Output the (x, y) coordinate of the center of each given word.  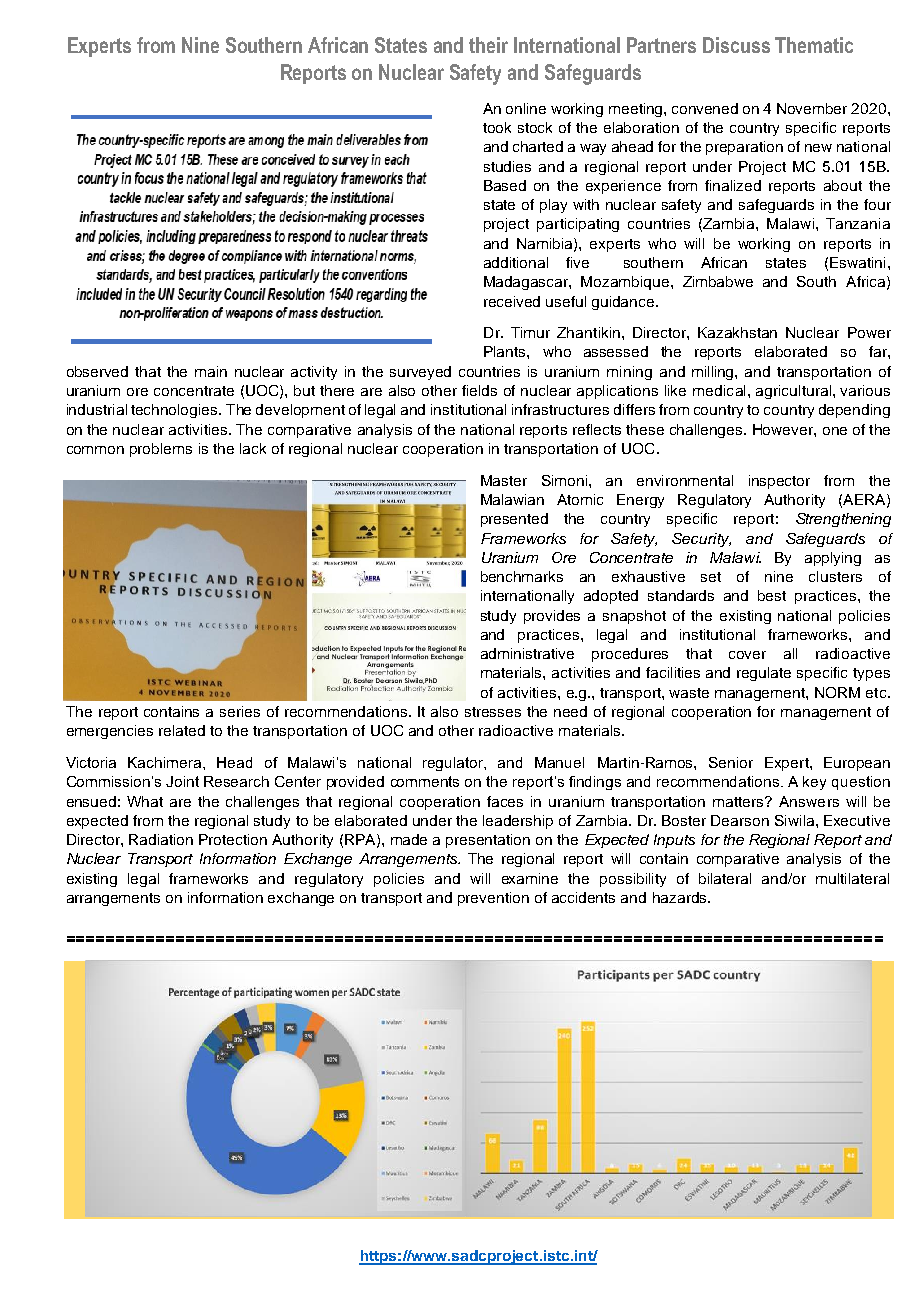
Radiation (161, 839)
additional (516, 262)
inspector (779, 482)
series (240, 711)
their (488, 45)
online (526, 108)
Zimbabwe (718, 281)
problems (161, 450)
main (211, 371)
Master (504, 480)
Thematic (814, 45)
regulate (764, 674)
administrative (527, 653)
